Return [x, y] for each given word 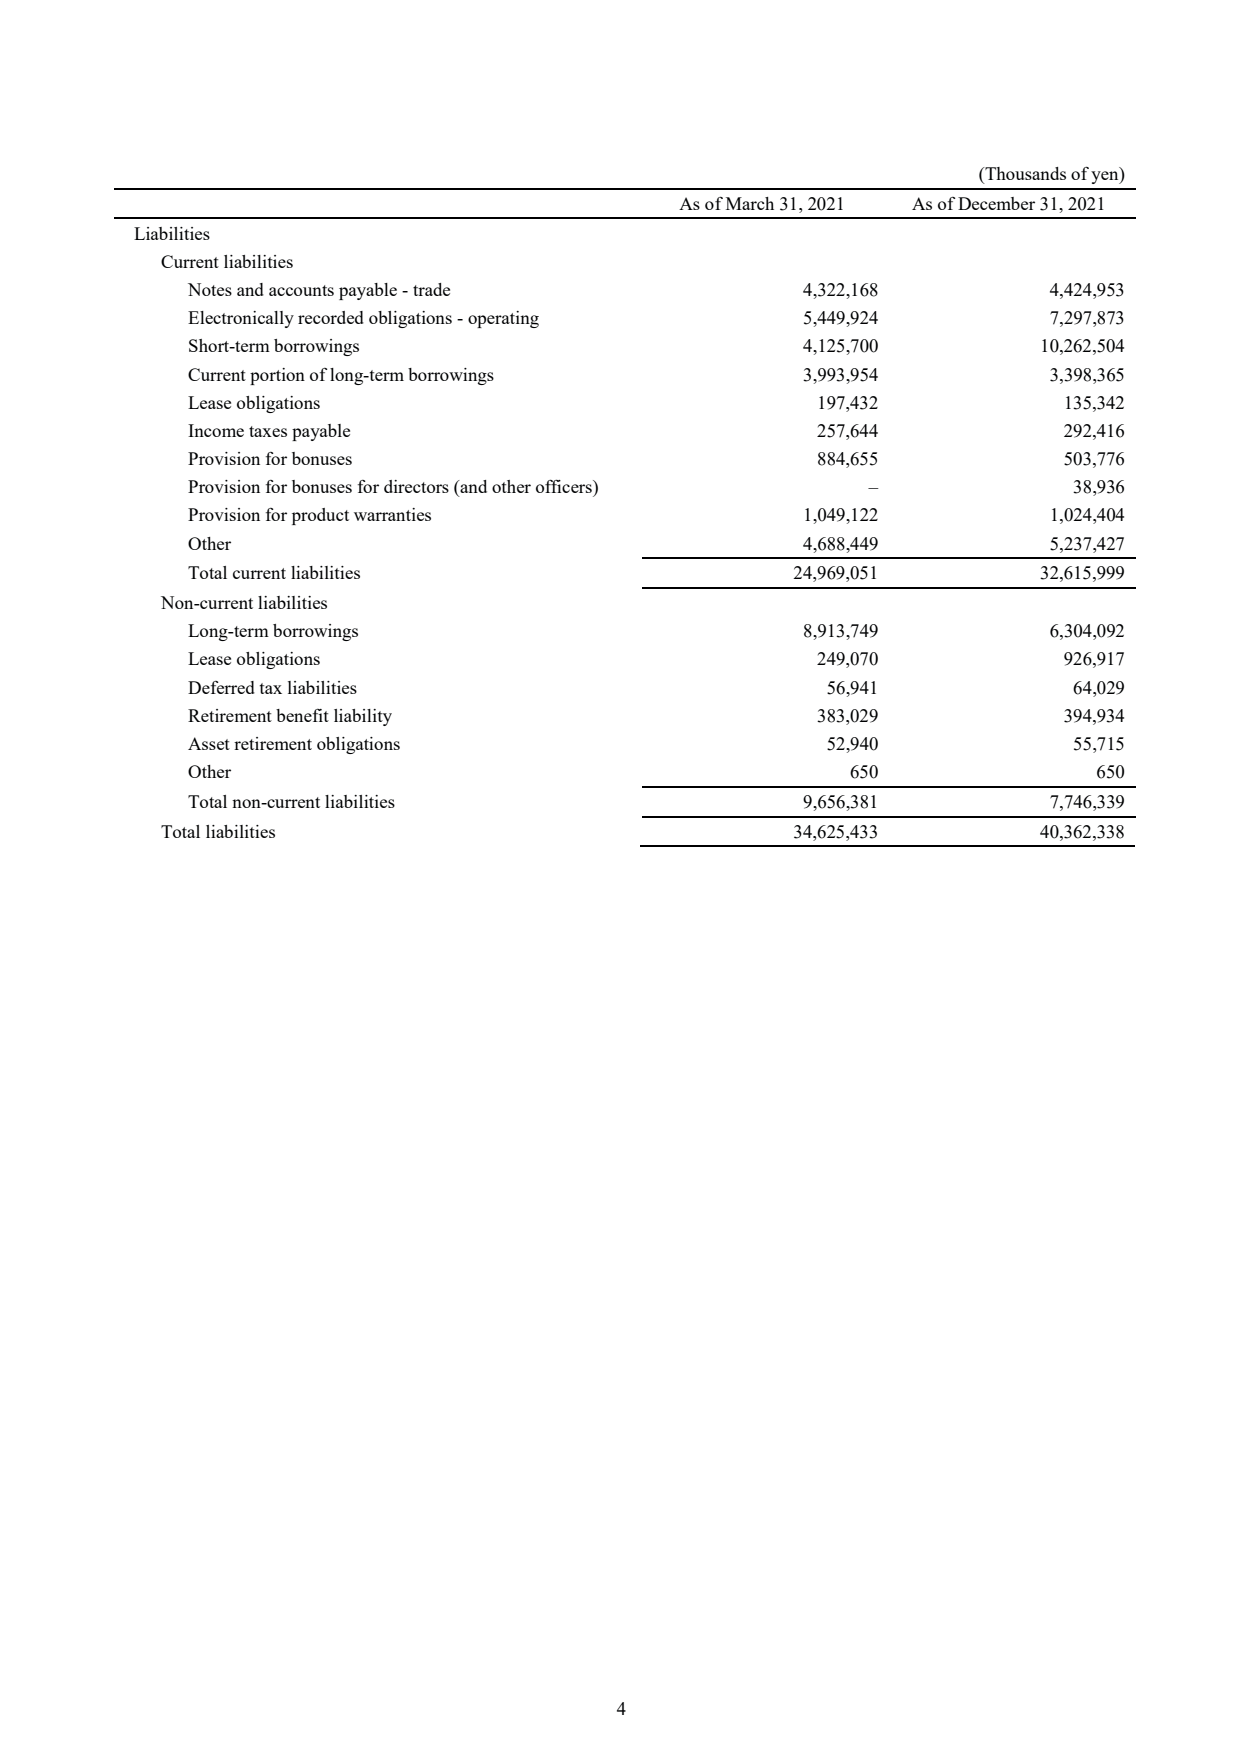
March [750, 203]
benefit [302, 715]
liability [363, 717]
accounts [301, 290]
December [996, 203]
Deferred [221, 687]
